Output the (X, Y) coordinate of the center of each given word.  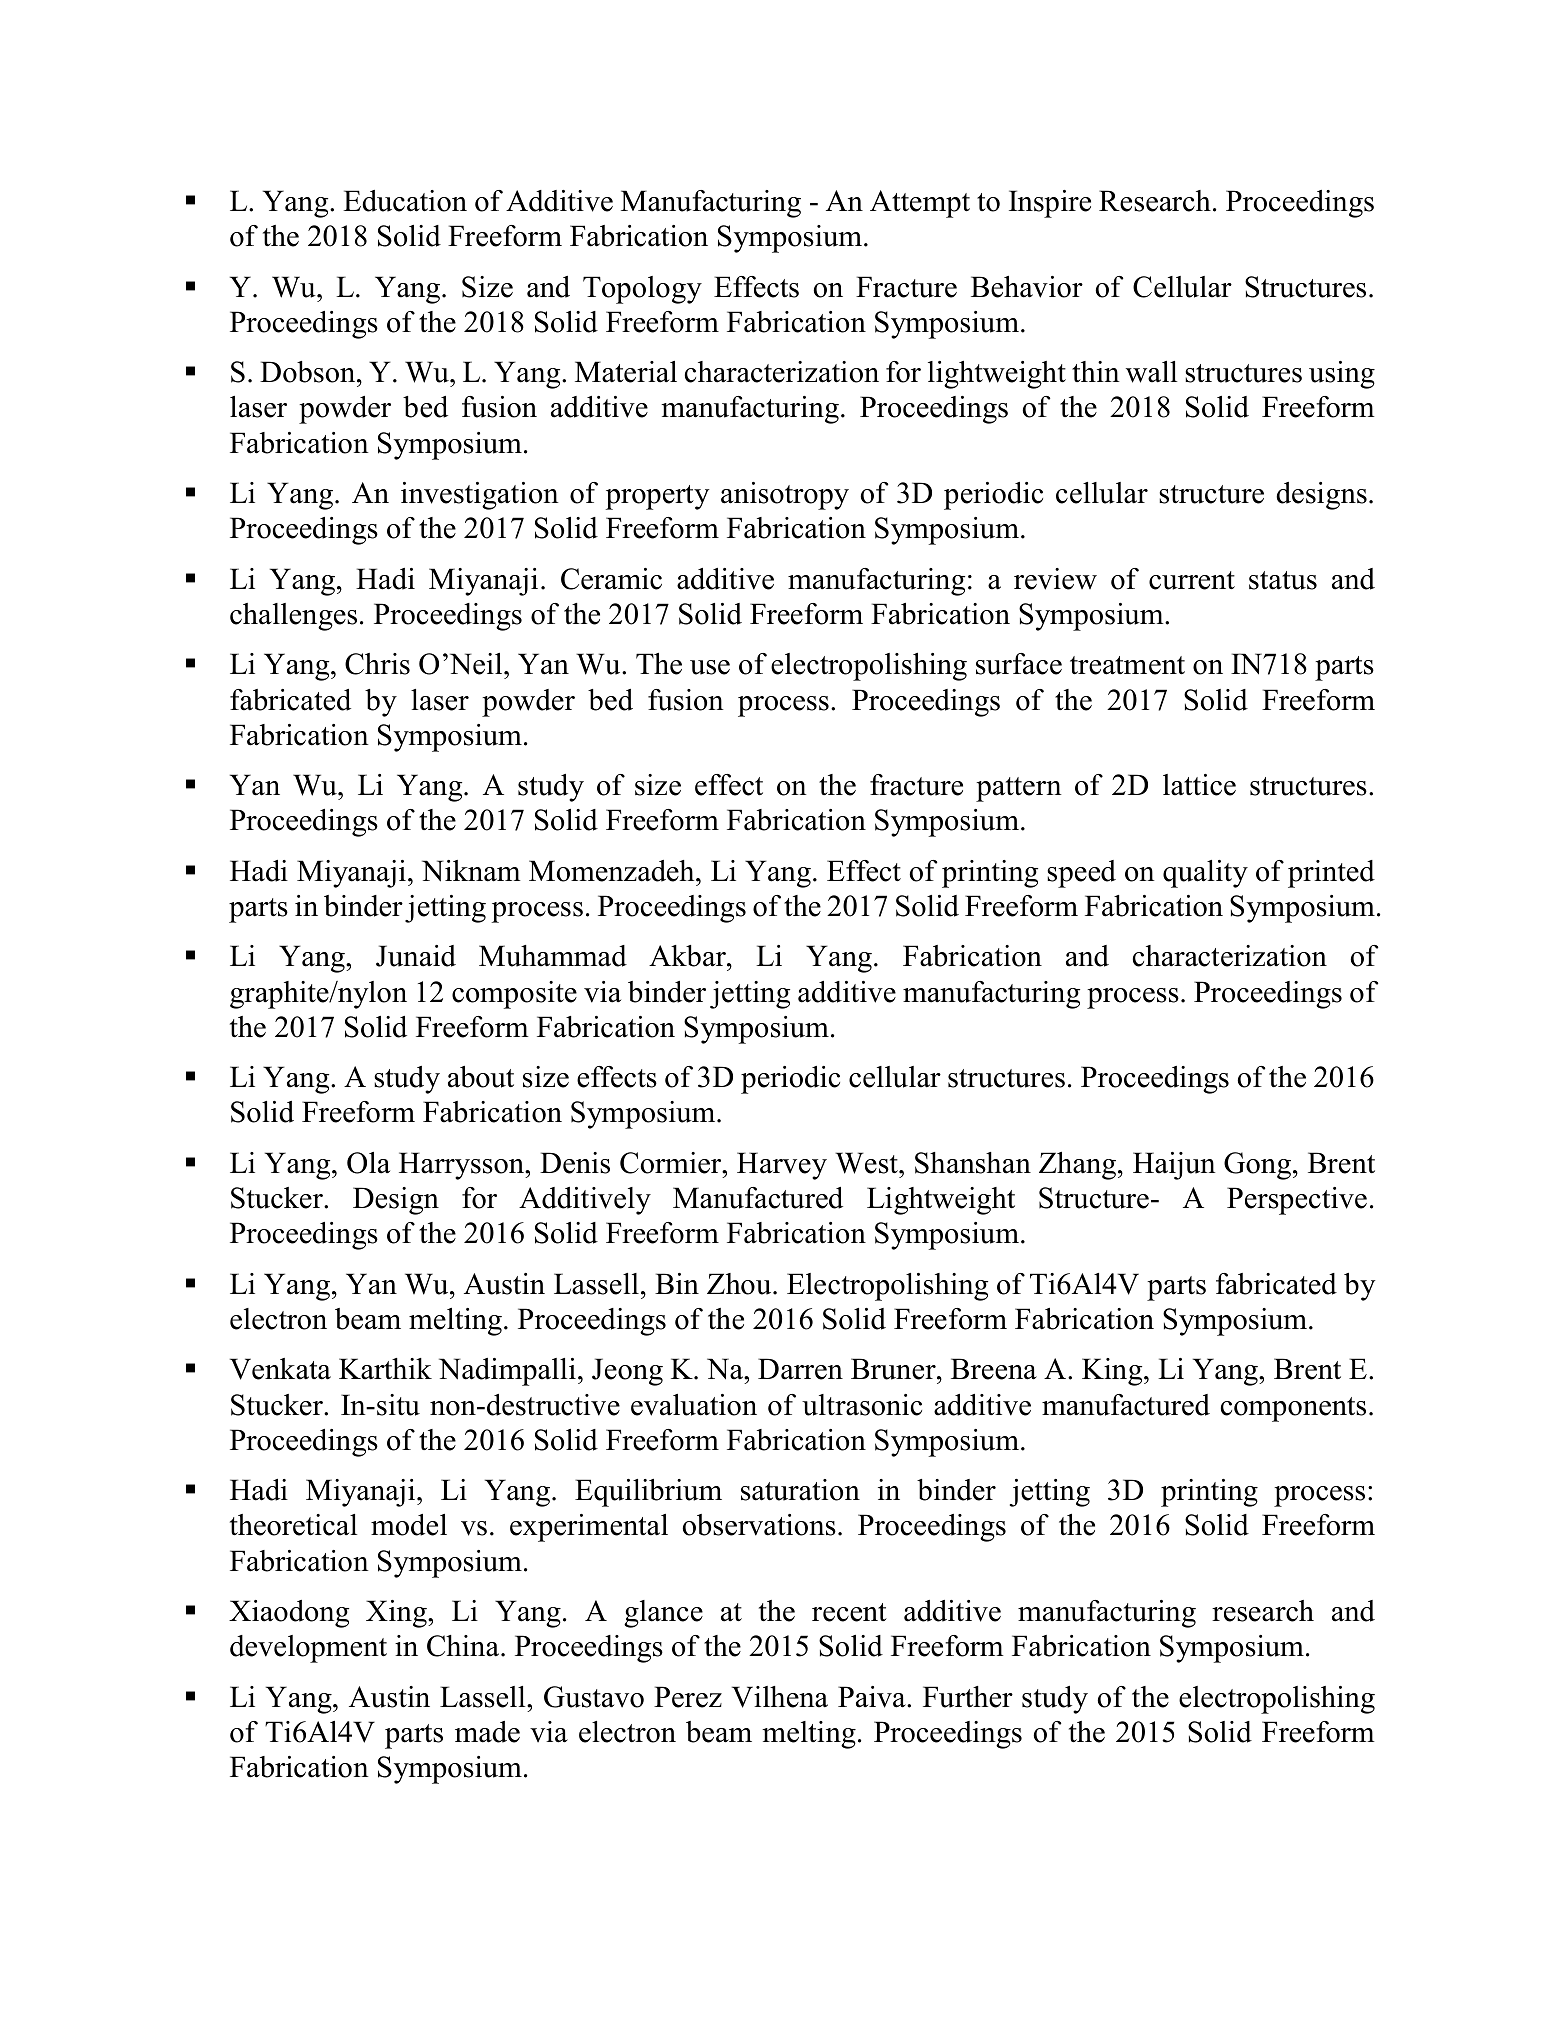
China (464, 1646)
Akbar (688, 956)
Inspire (1050, 204)
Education (405, 201)
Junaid (416, 956)
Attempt (920, 204)
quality (1205, 874)
